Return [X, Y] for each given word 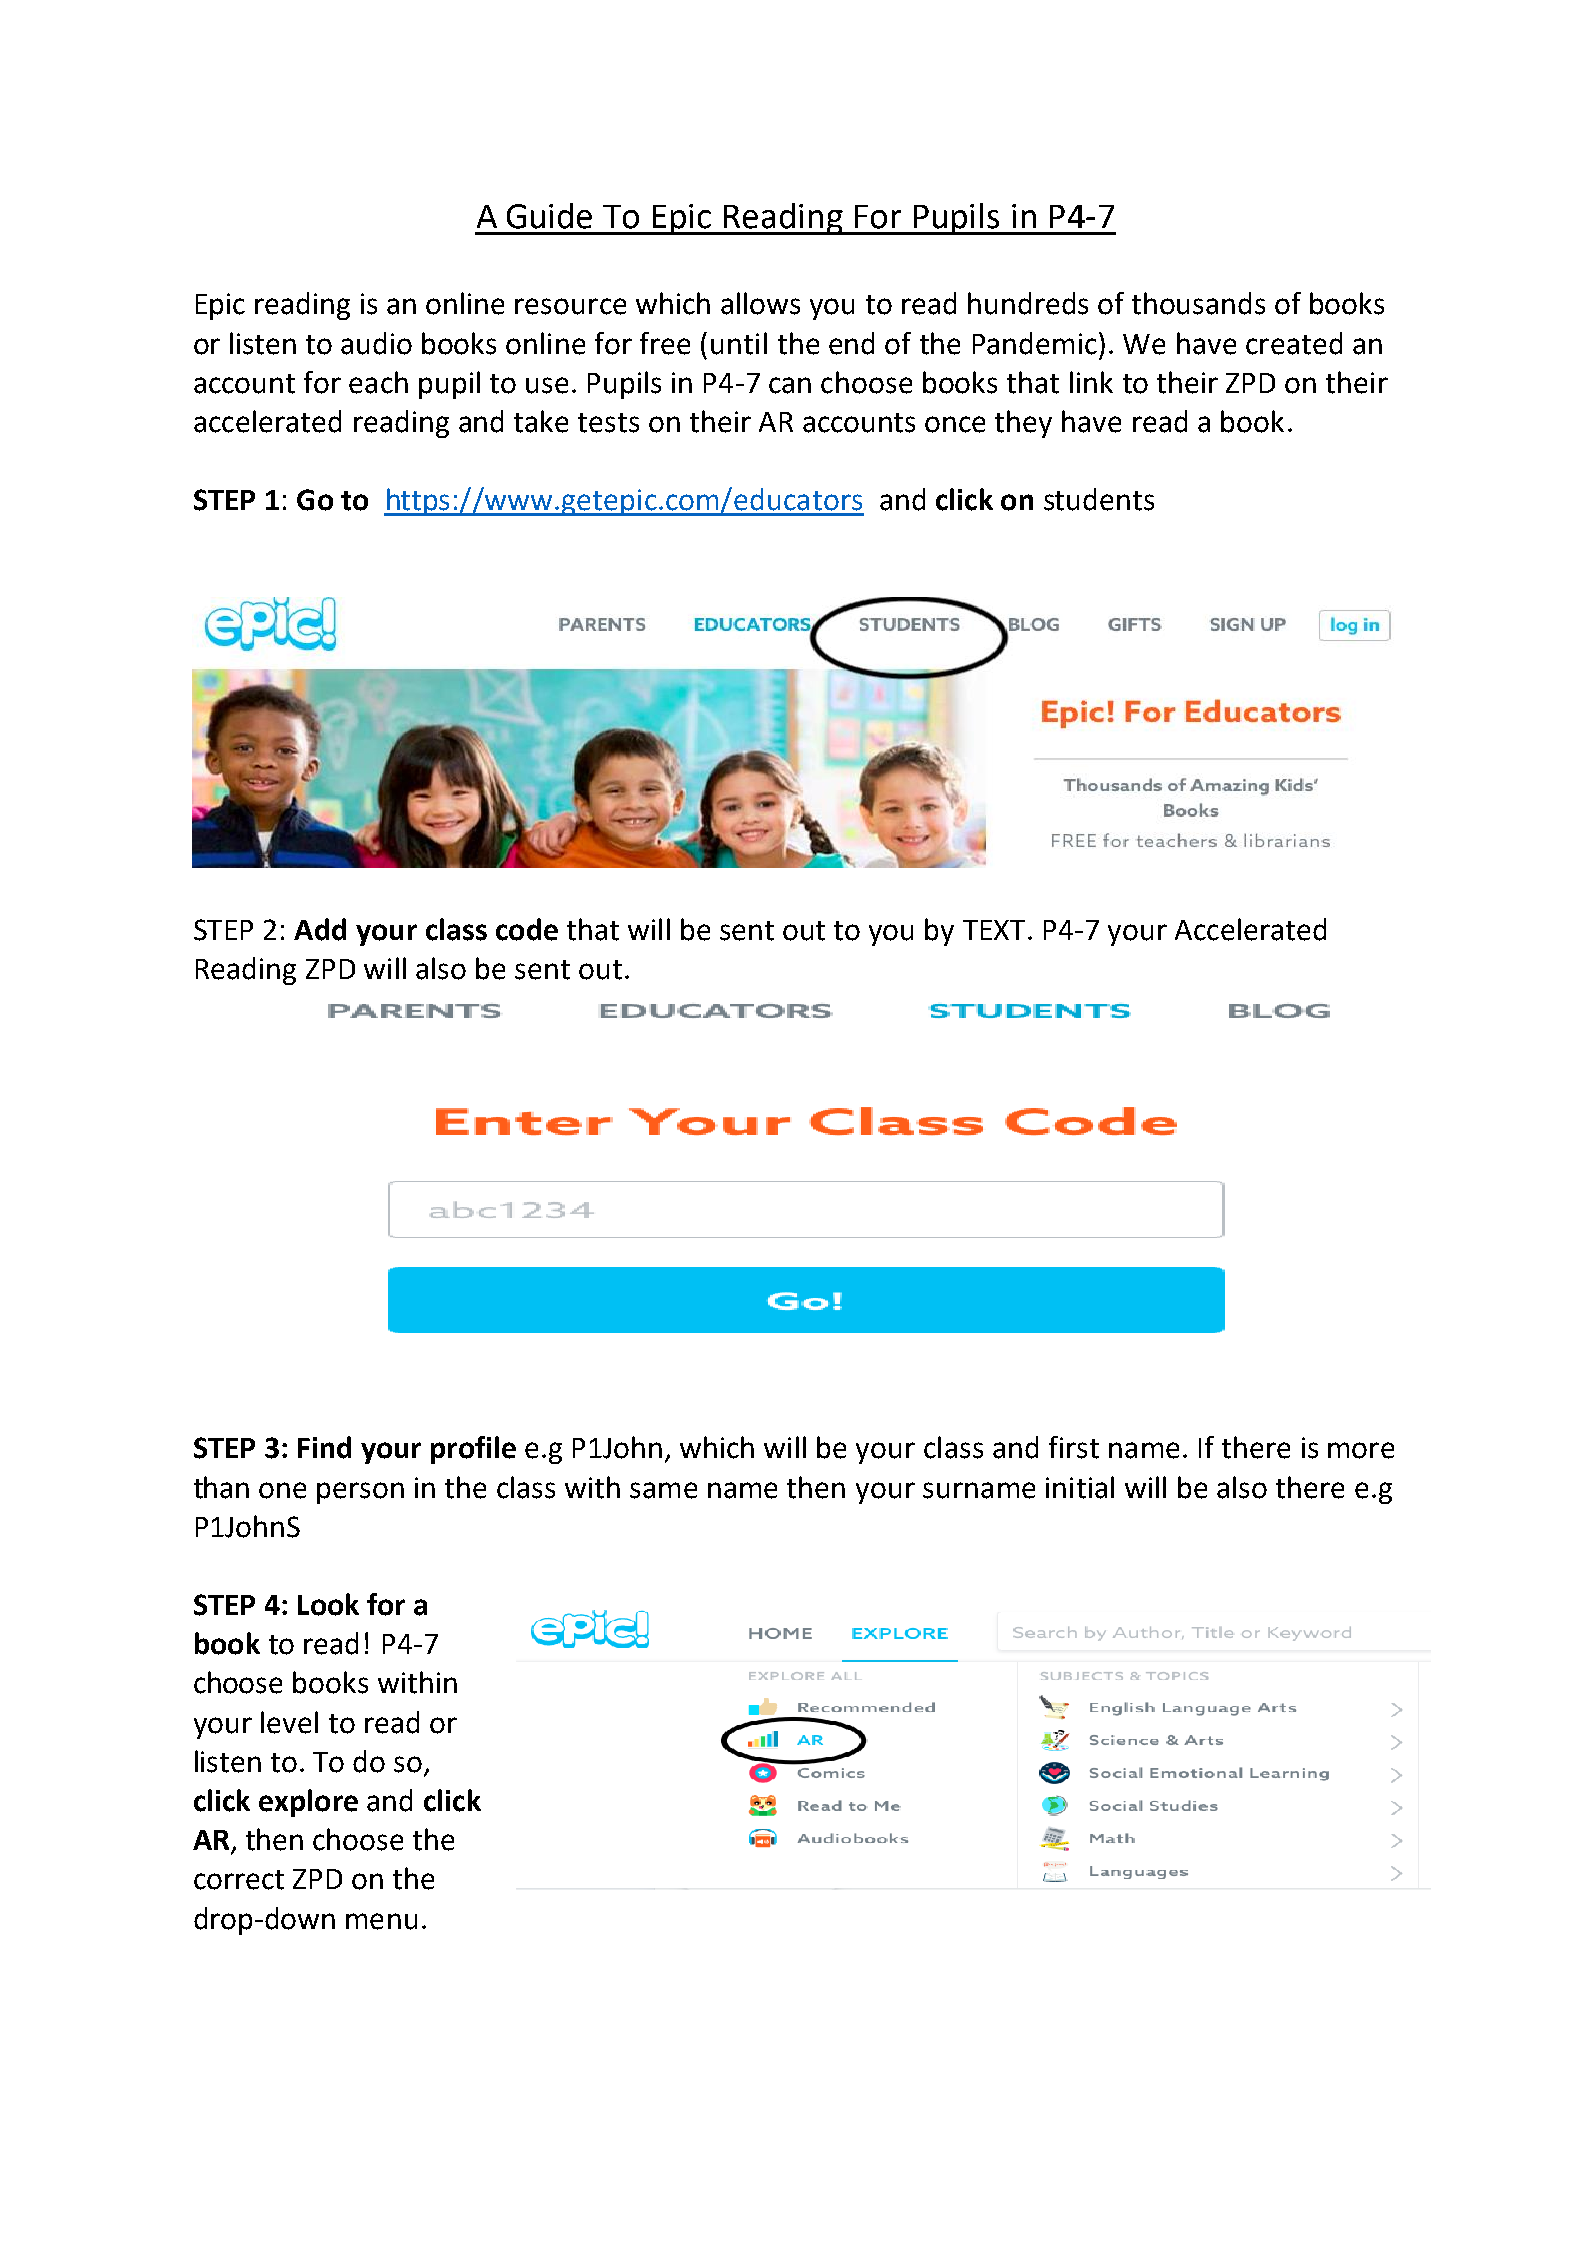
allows [760, 303]
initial [1080, 1487]
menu [381, 1921]
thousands [1198, 303]
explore [308, 1803]
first [1074, 1447]
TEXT [994, 930]
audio [376, 343]
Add [320, 929]
